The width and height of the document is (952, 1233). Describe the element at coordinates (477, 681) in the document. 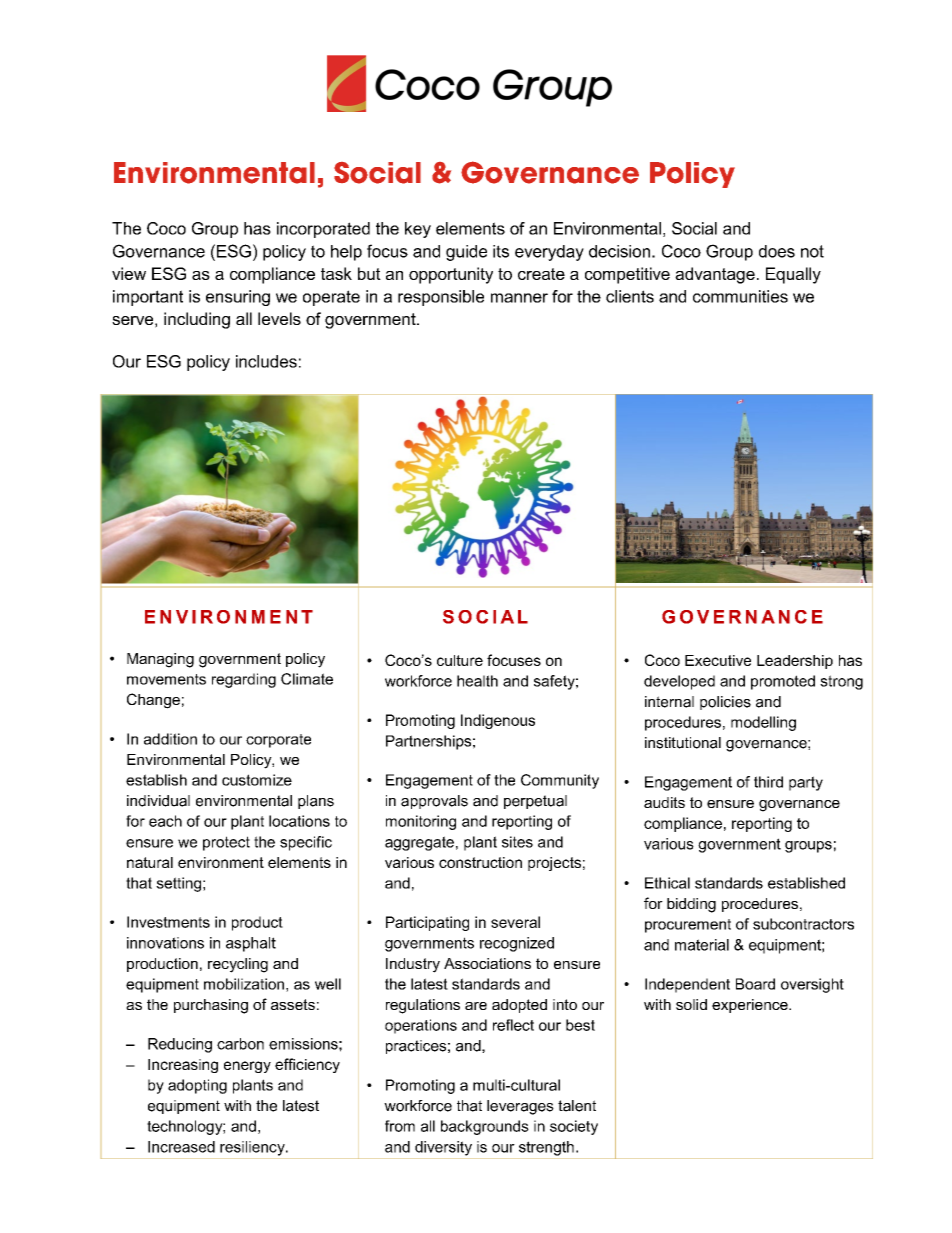

I see `health` at that location.
